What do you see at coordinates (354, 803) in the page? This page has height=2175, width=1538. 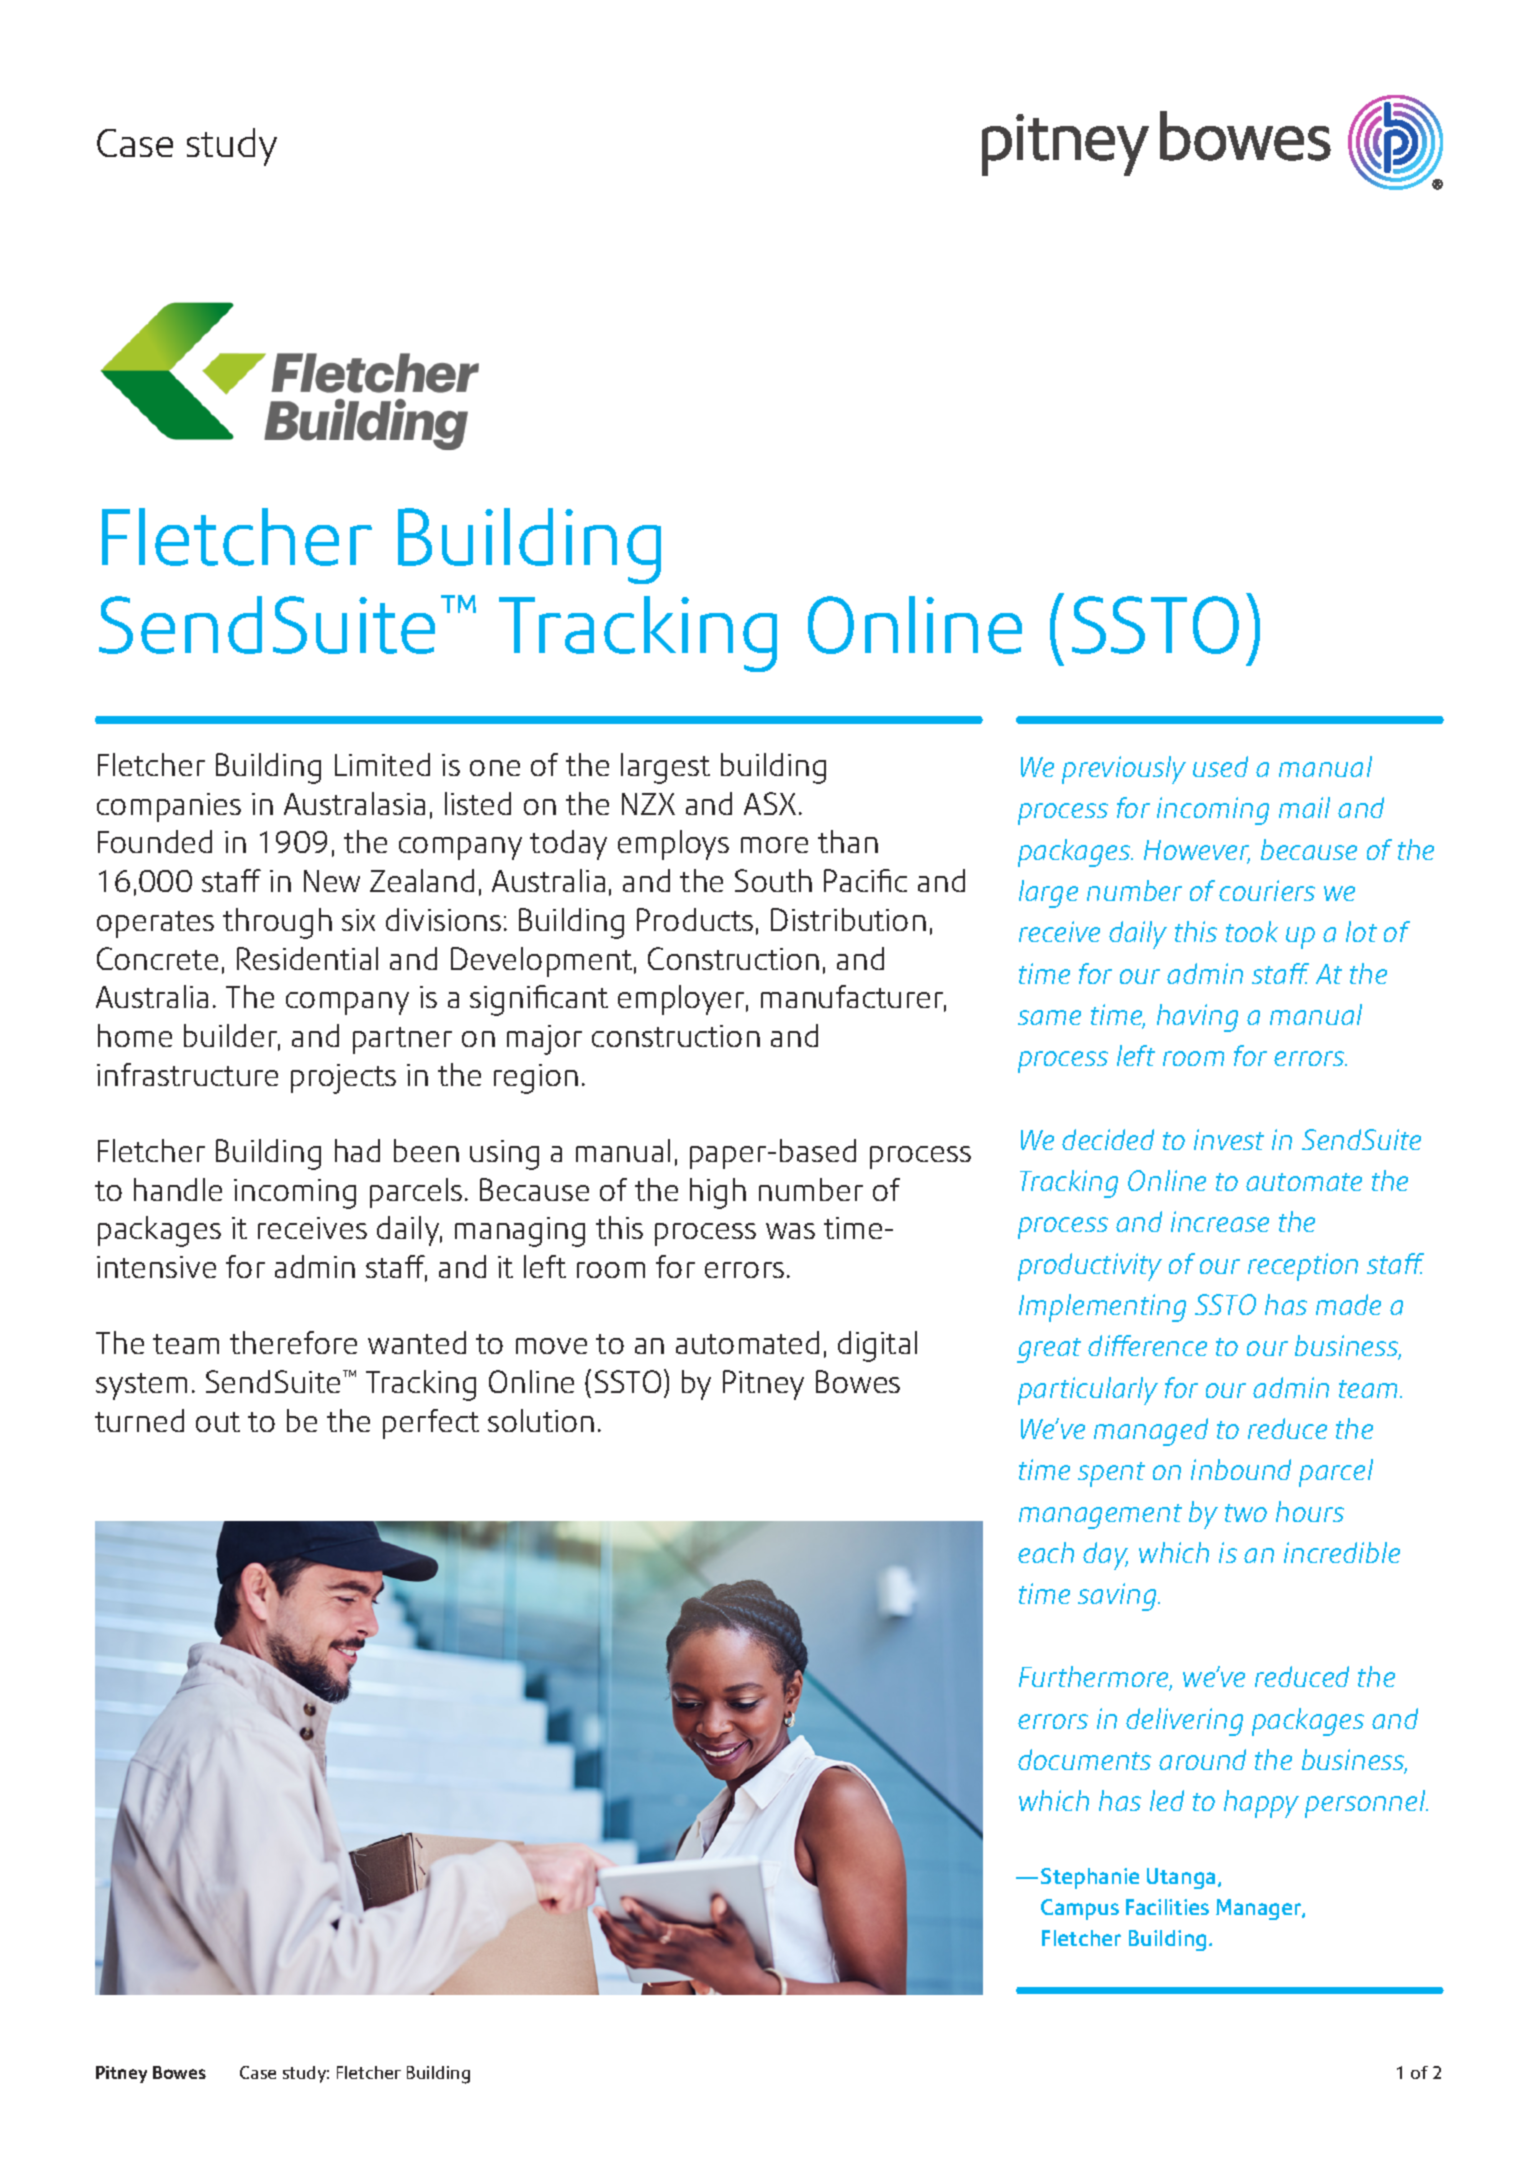 I see `Australasia` at bounding box center [354, 803].
